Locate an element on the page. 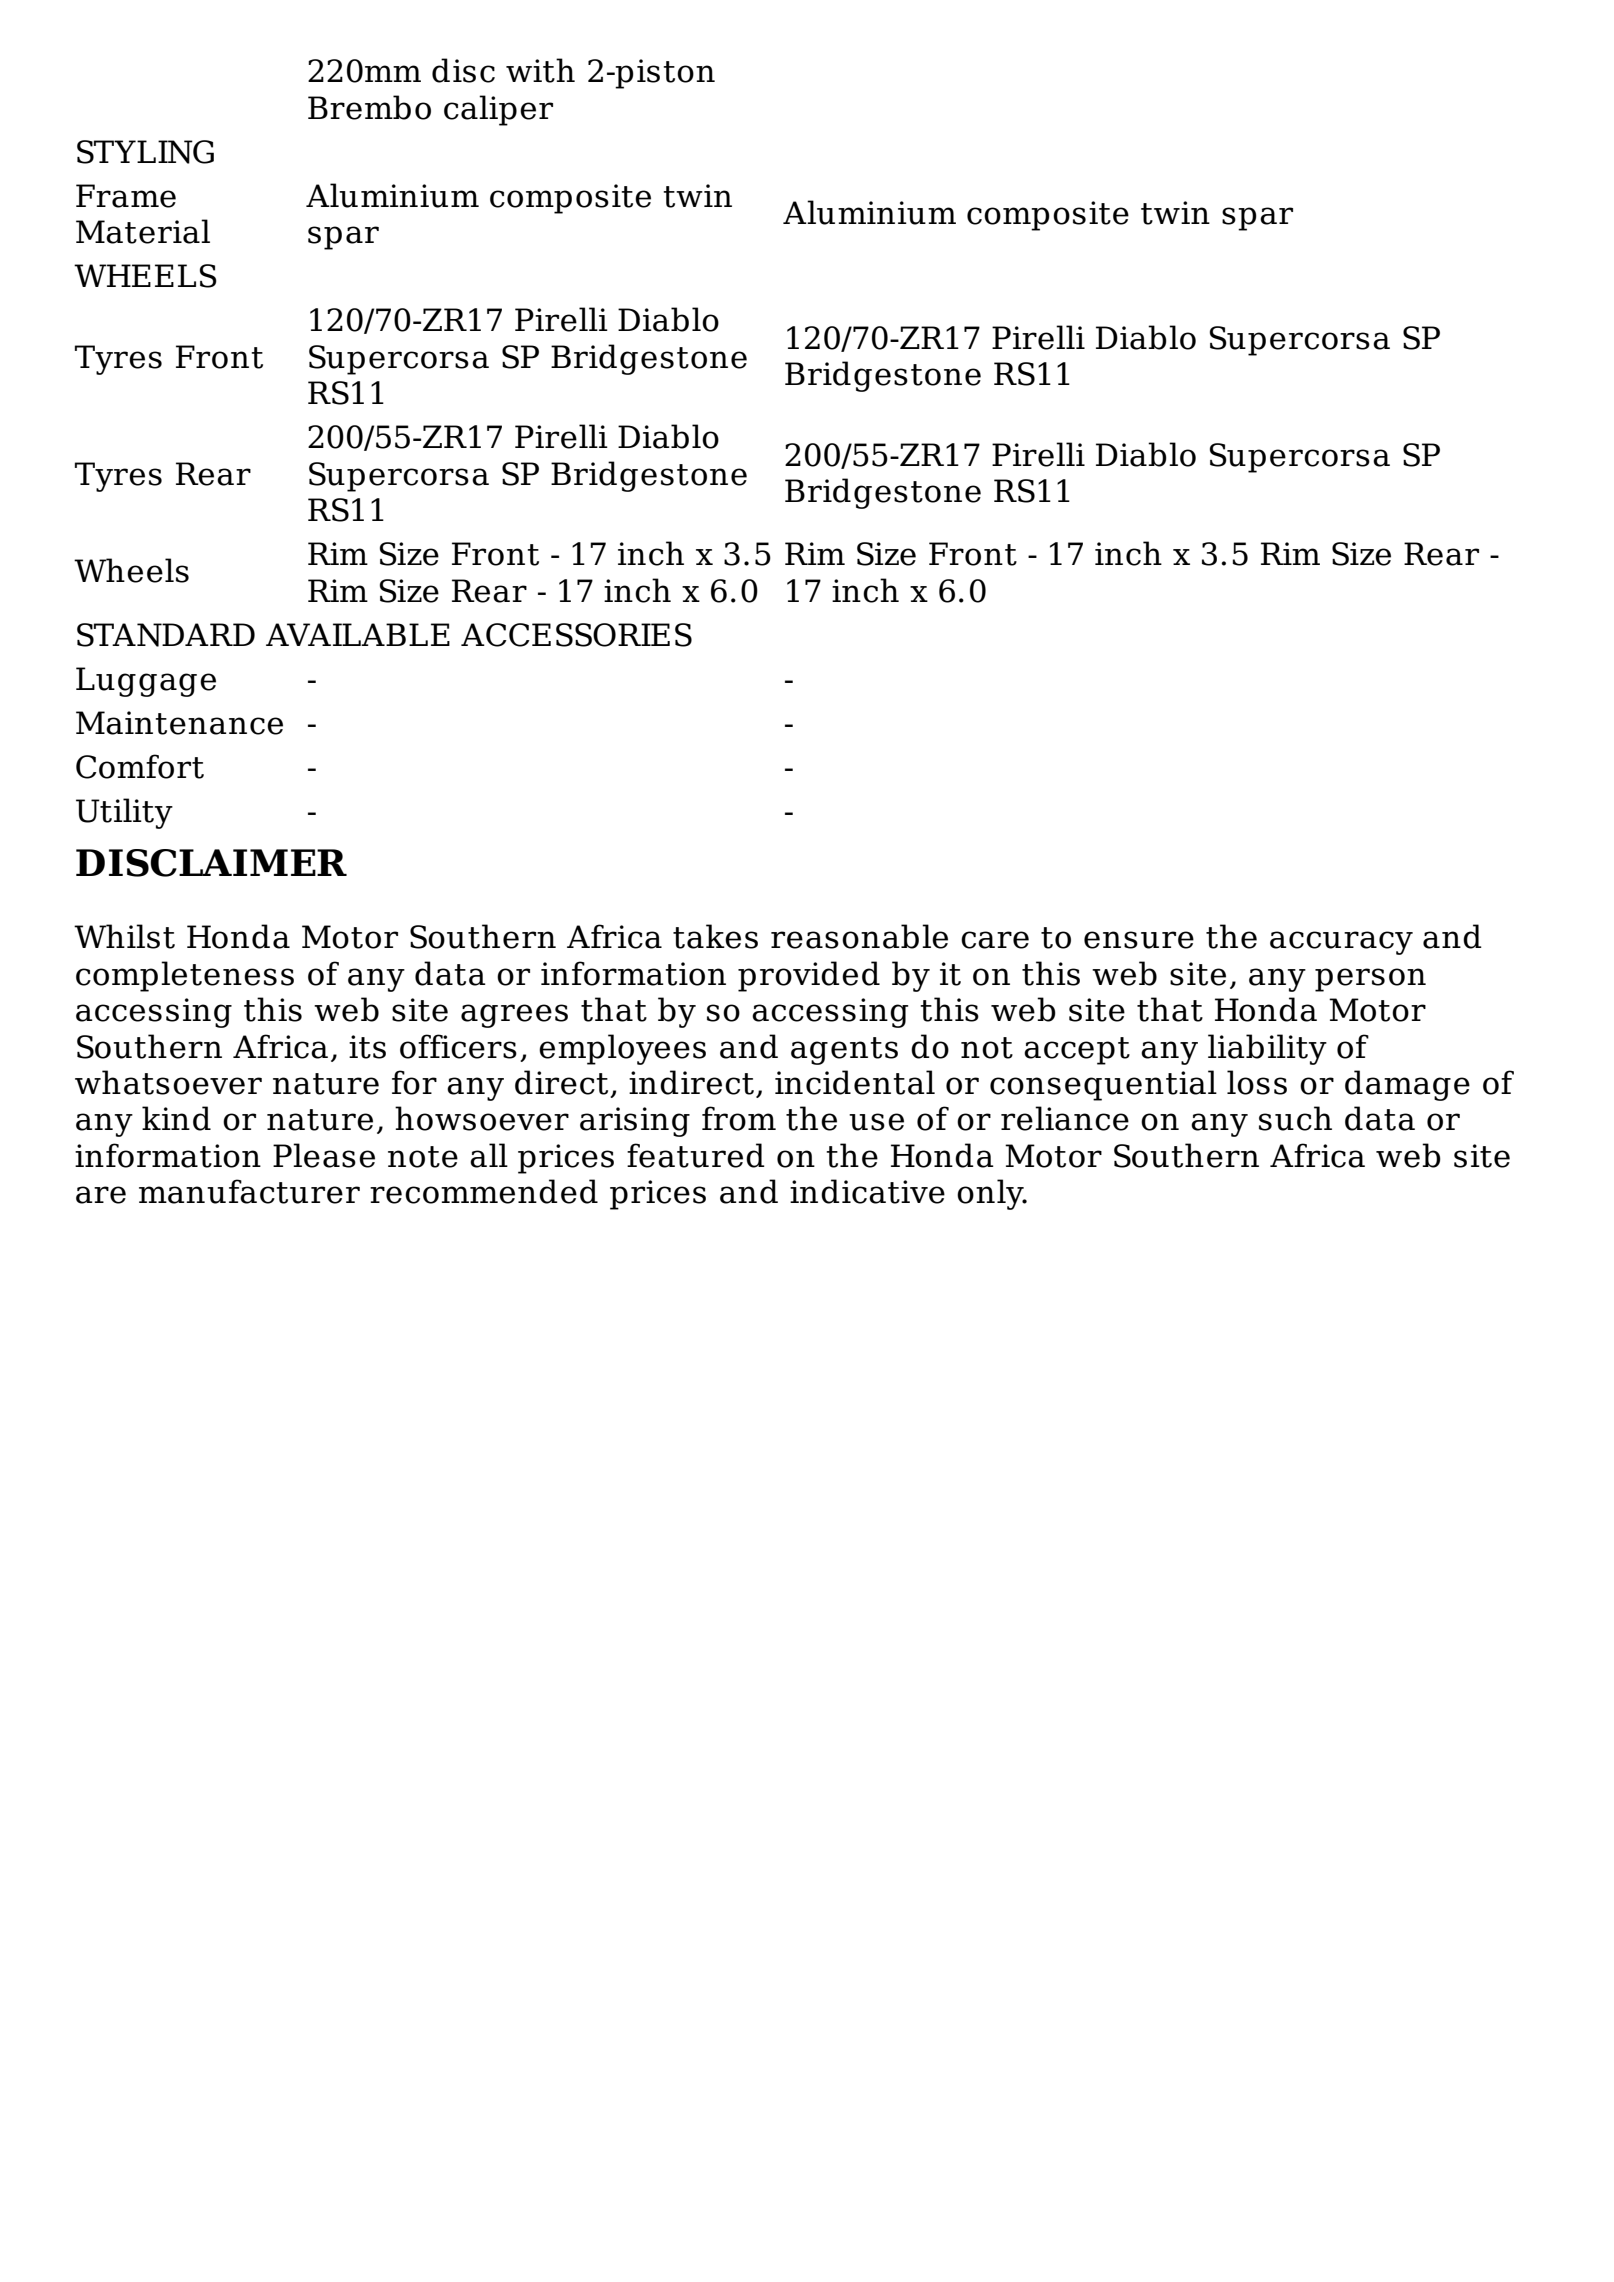 This image has height=2282, width=1614. Please is located at coordinates (324, 1155).
